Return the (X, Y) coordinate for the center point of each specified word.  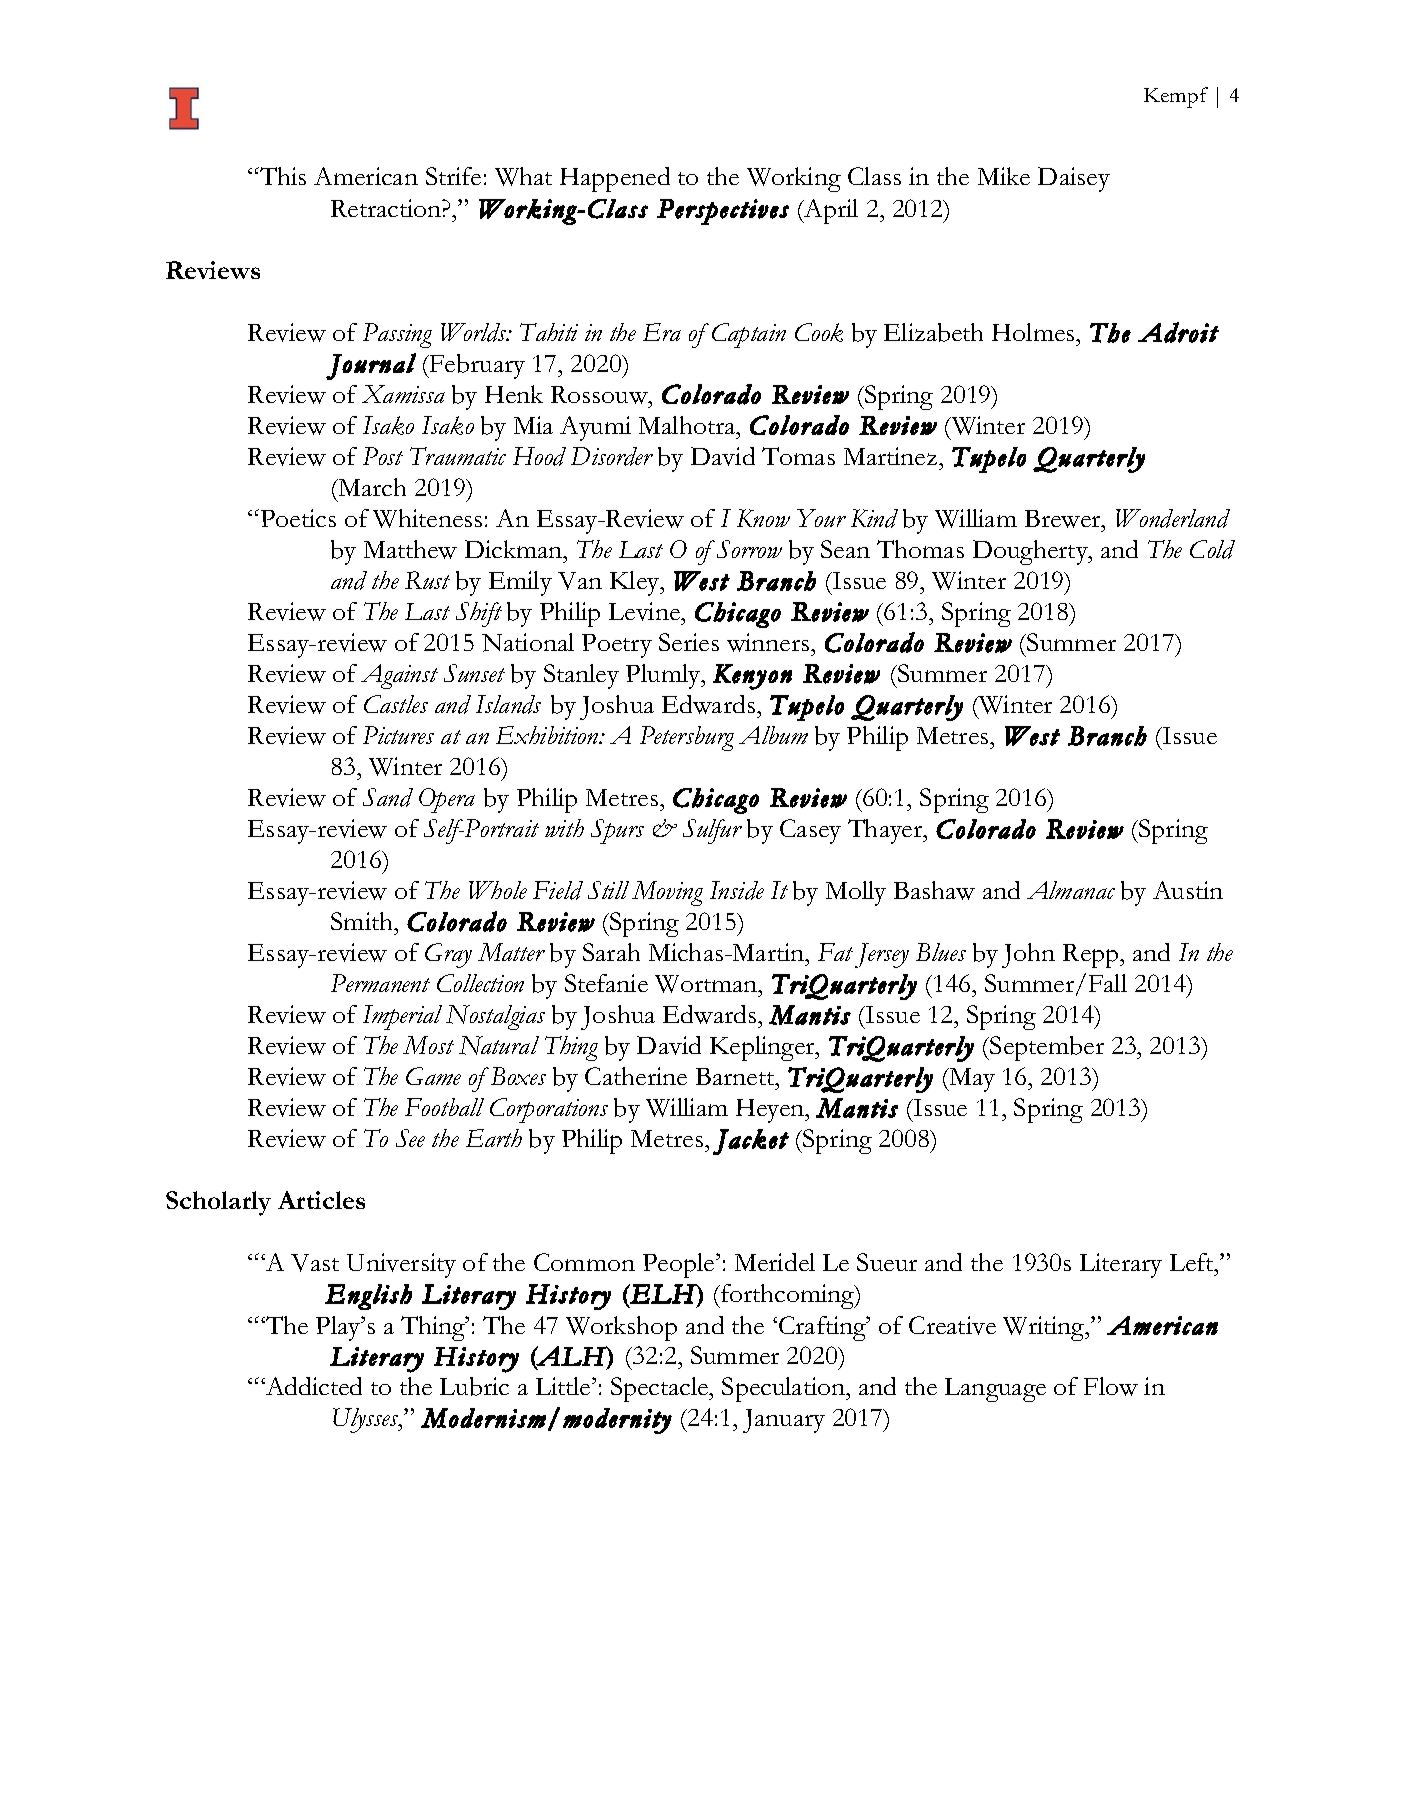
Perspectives (723, 212)
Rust (427, 580)
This (282, 176)
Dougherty (1031, 552)
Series (689, 642)
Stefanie (606, 983)
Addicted (313, 1386)
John (1028, 955)
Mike (1004, 176)
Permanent (380, 983)
